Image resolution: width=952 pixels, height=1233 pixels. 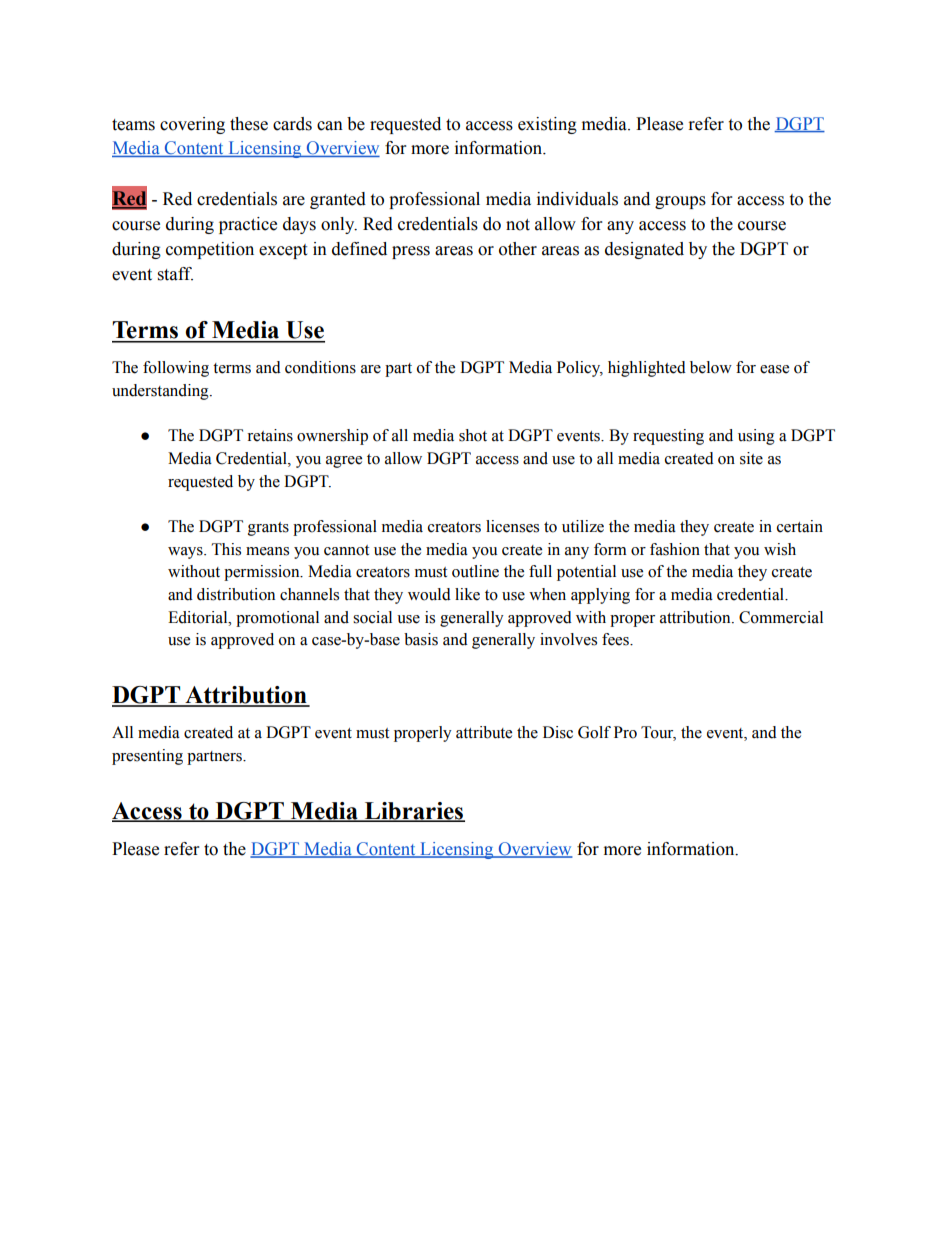 I want to click on below, so click(x=711, y=367).
